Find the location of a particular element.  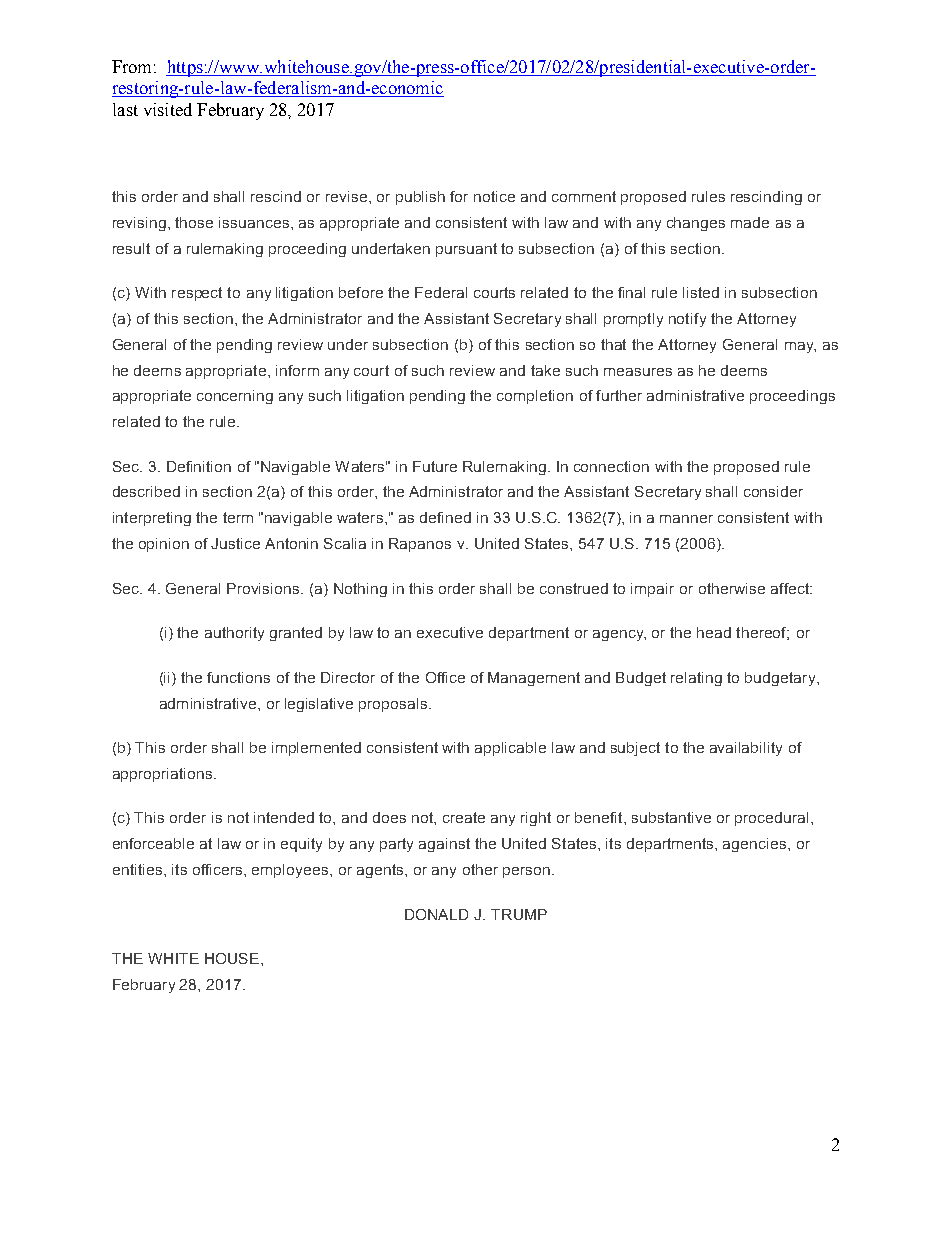

respect is located at coordinates (197, 294).
